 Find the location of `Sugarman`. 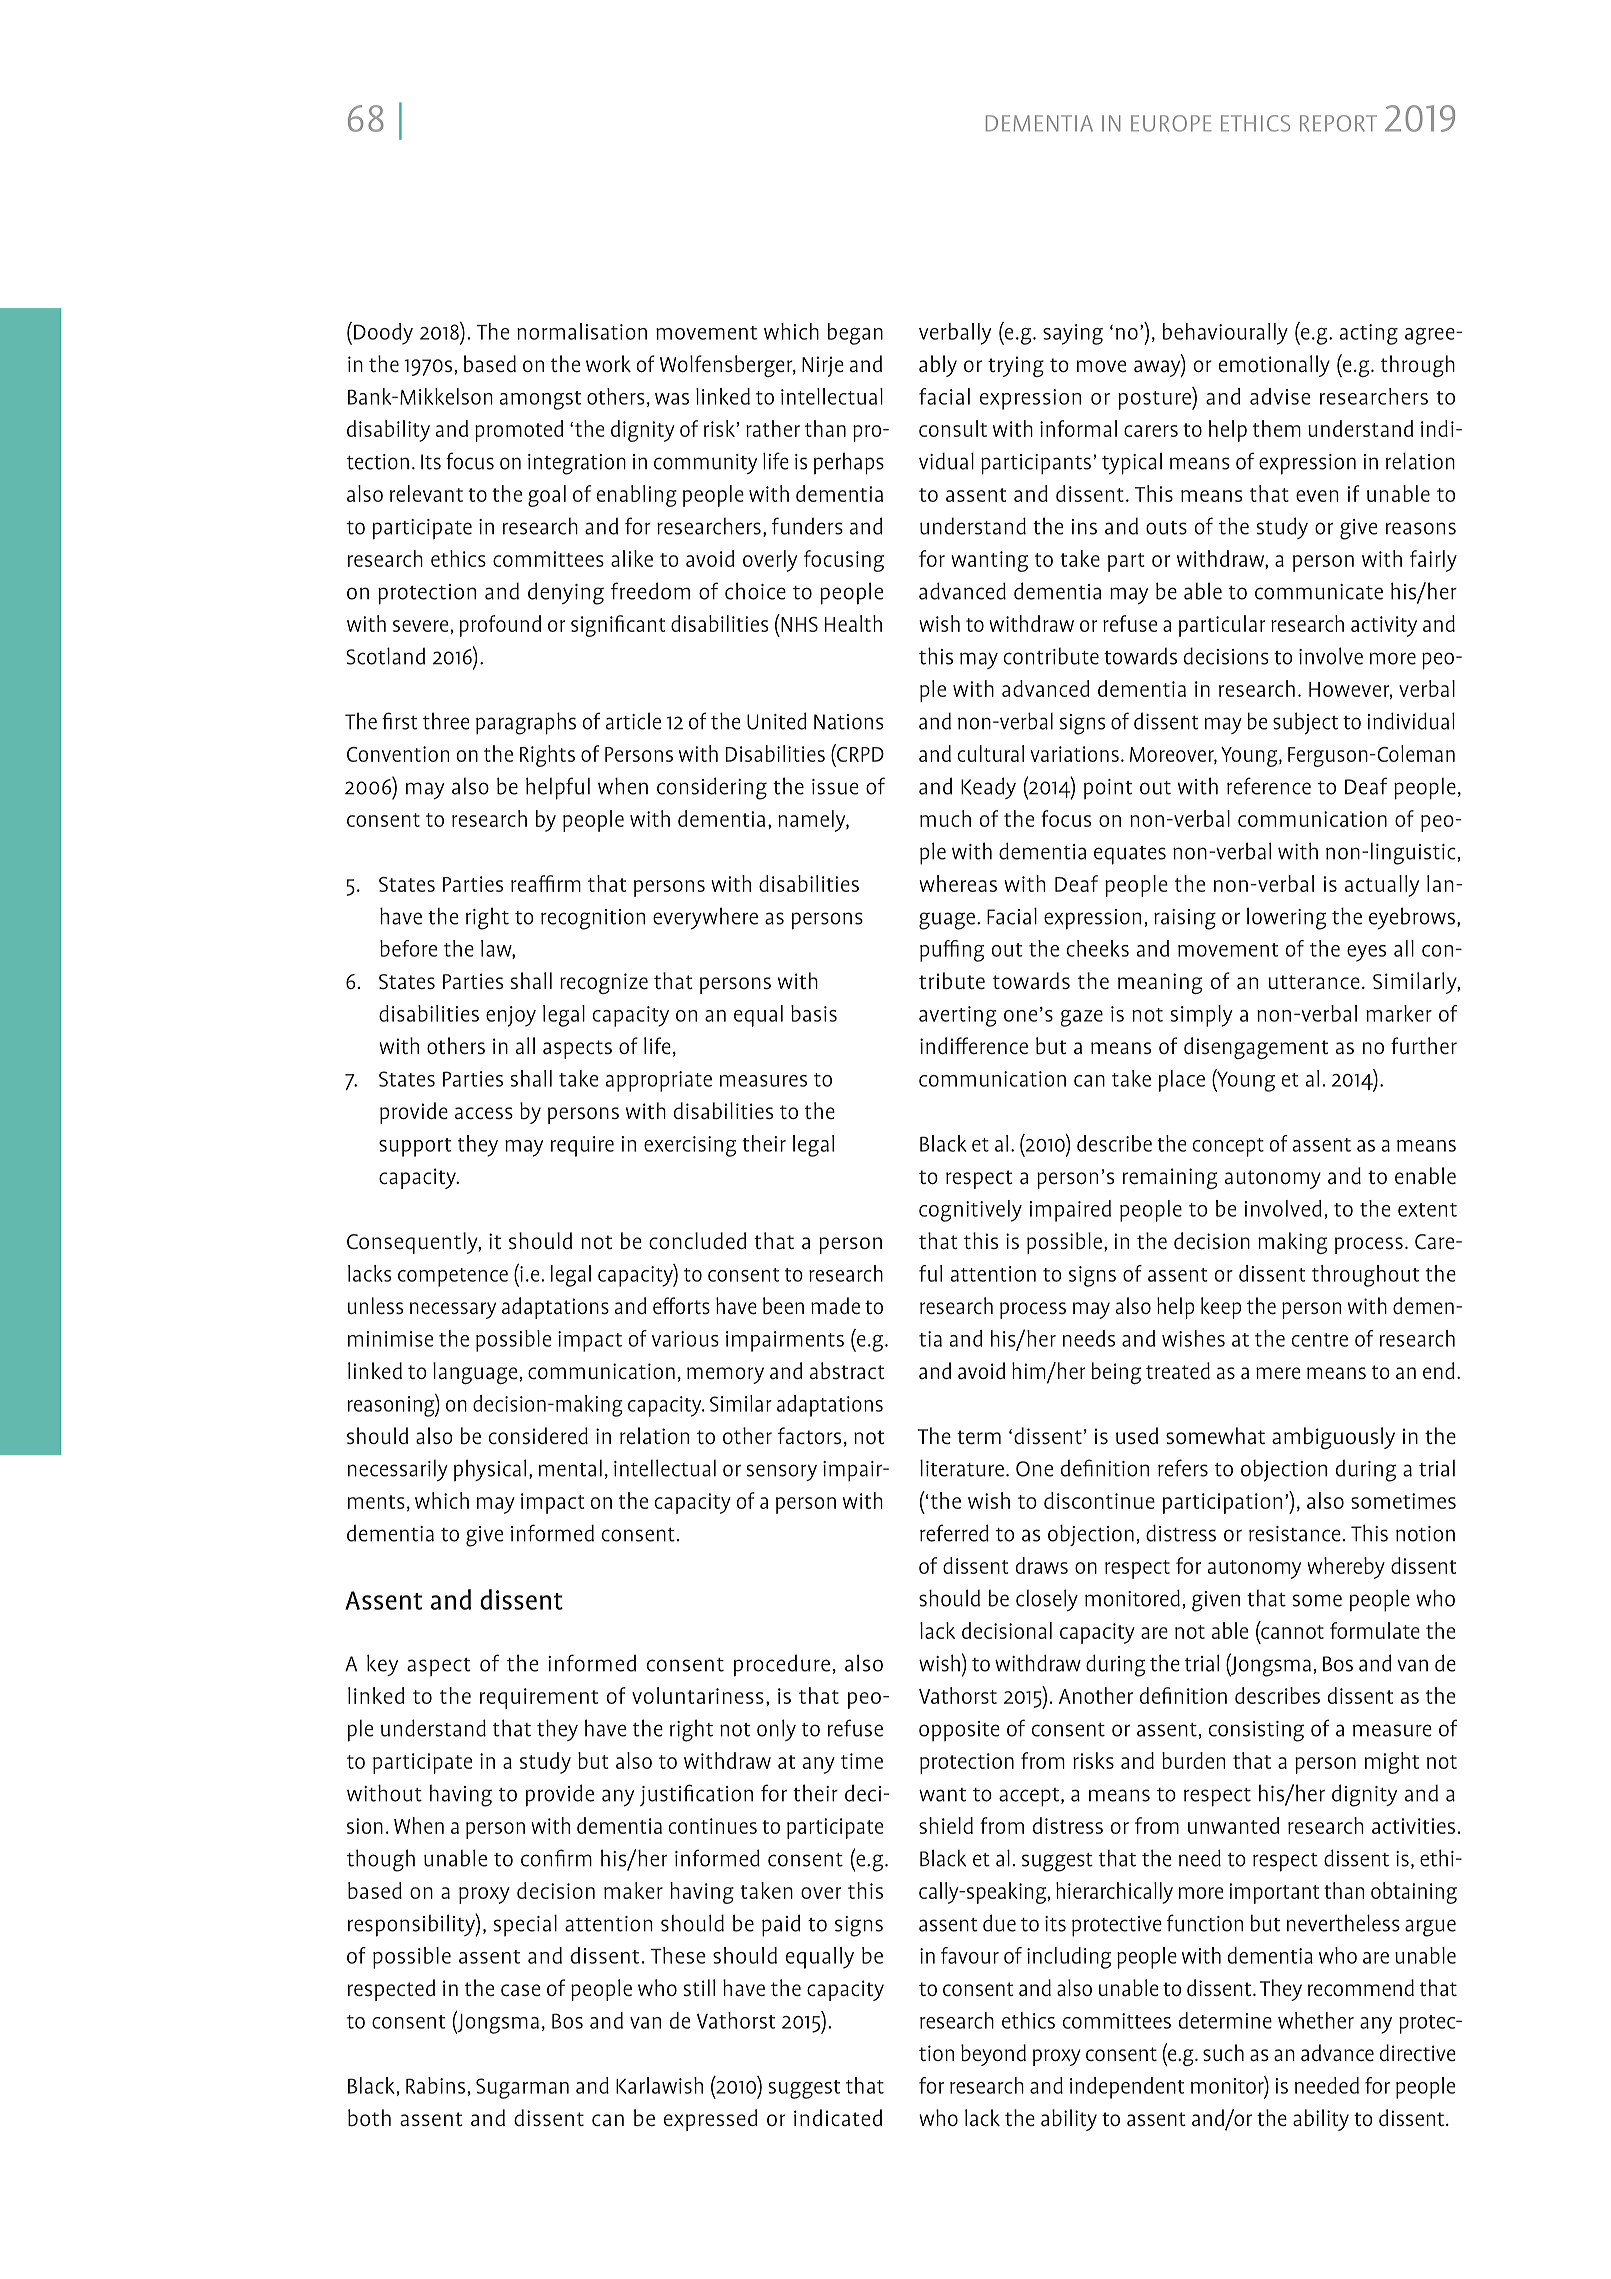

Sugarman is located at coordinates (522, 2088).
